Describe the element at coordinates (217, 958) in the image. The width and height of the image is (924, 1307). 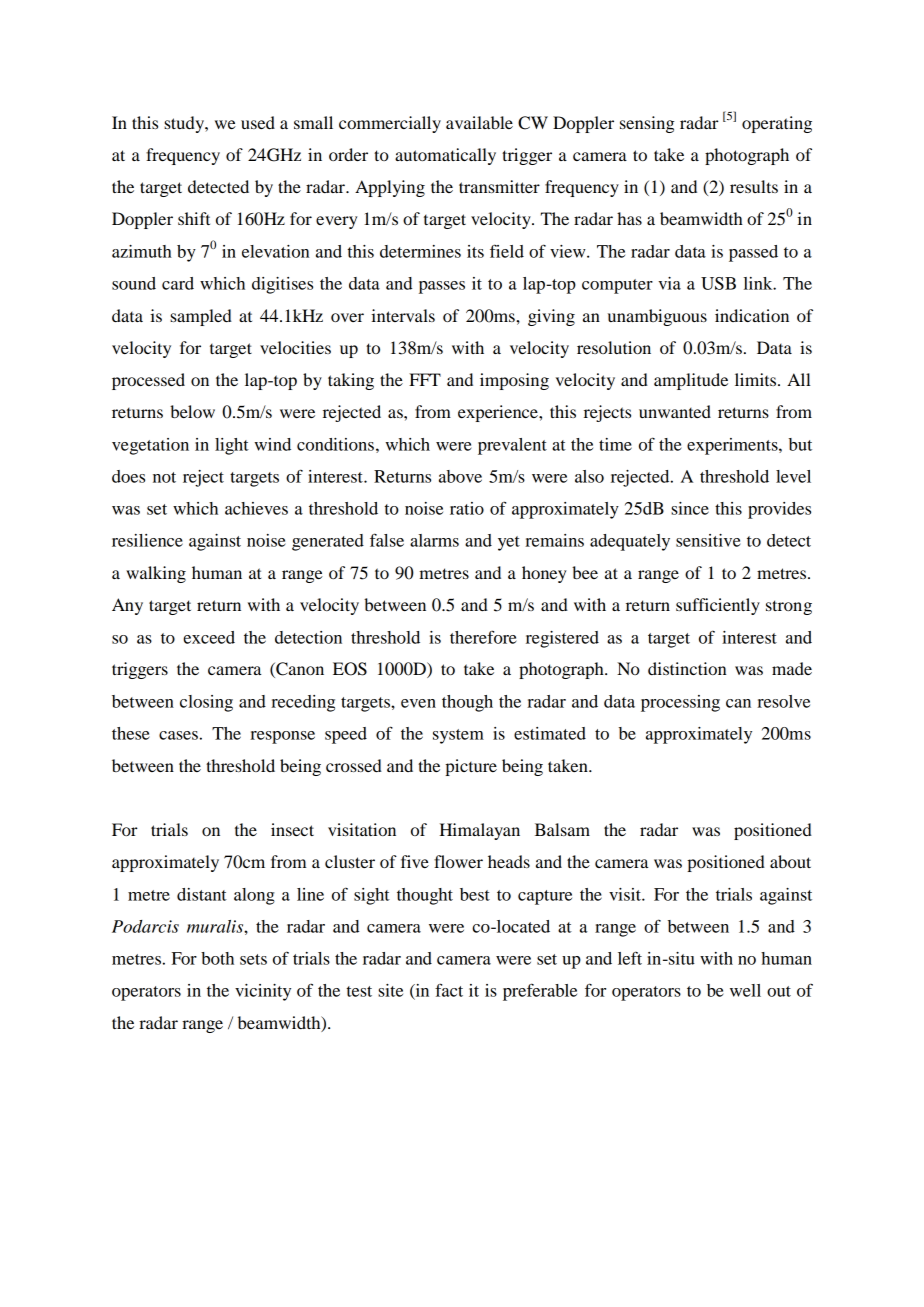
I see `both` at that location.
